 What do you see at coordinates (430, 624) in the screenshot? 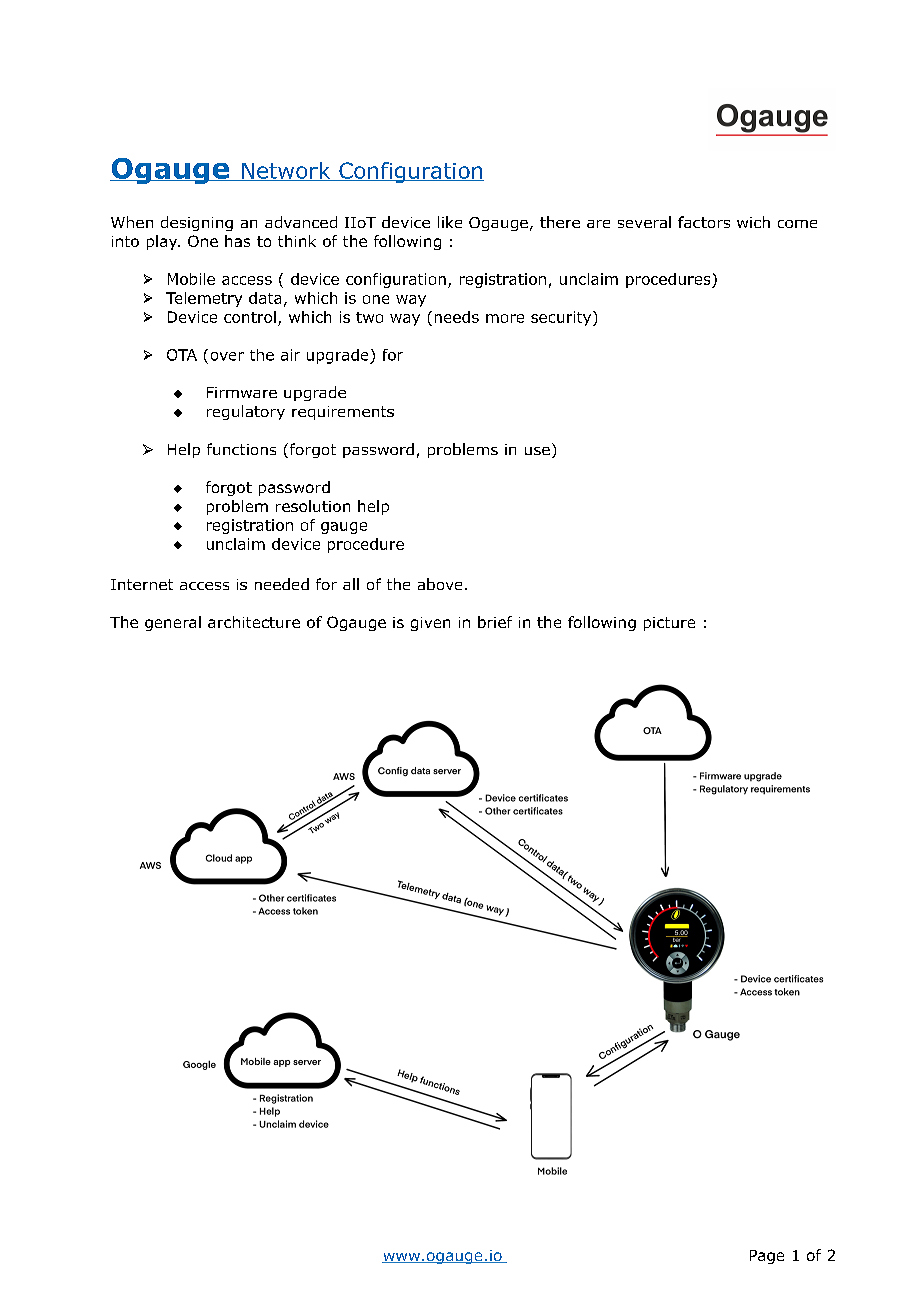
I see `given` at bounding box center [430, 624].
